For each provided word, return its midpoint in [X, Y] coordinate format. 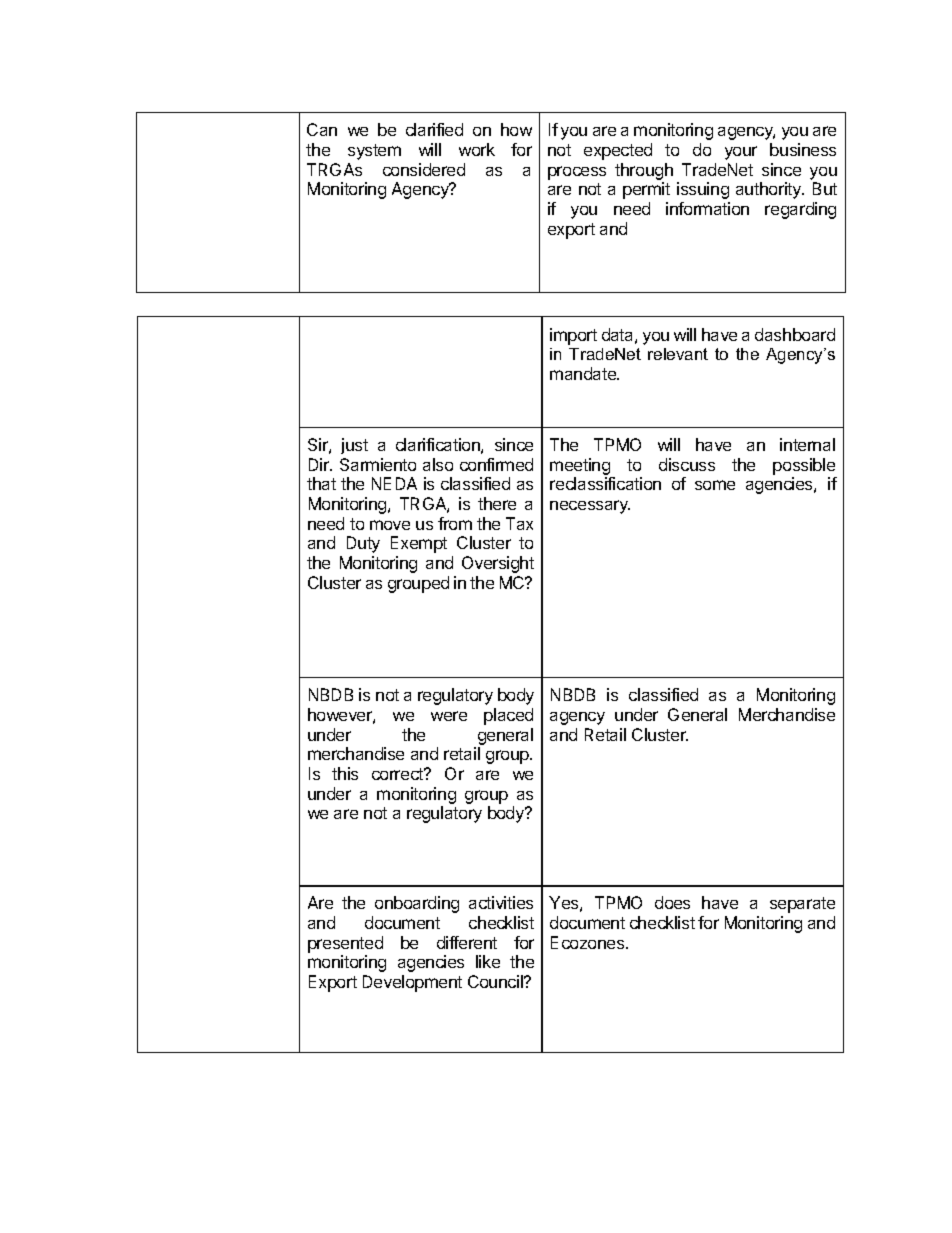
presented [345, 944]
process [577, 173]
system [374, 152]
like [488, 961]
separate [802, 905]
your [741, 153]
